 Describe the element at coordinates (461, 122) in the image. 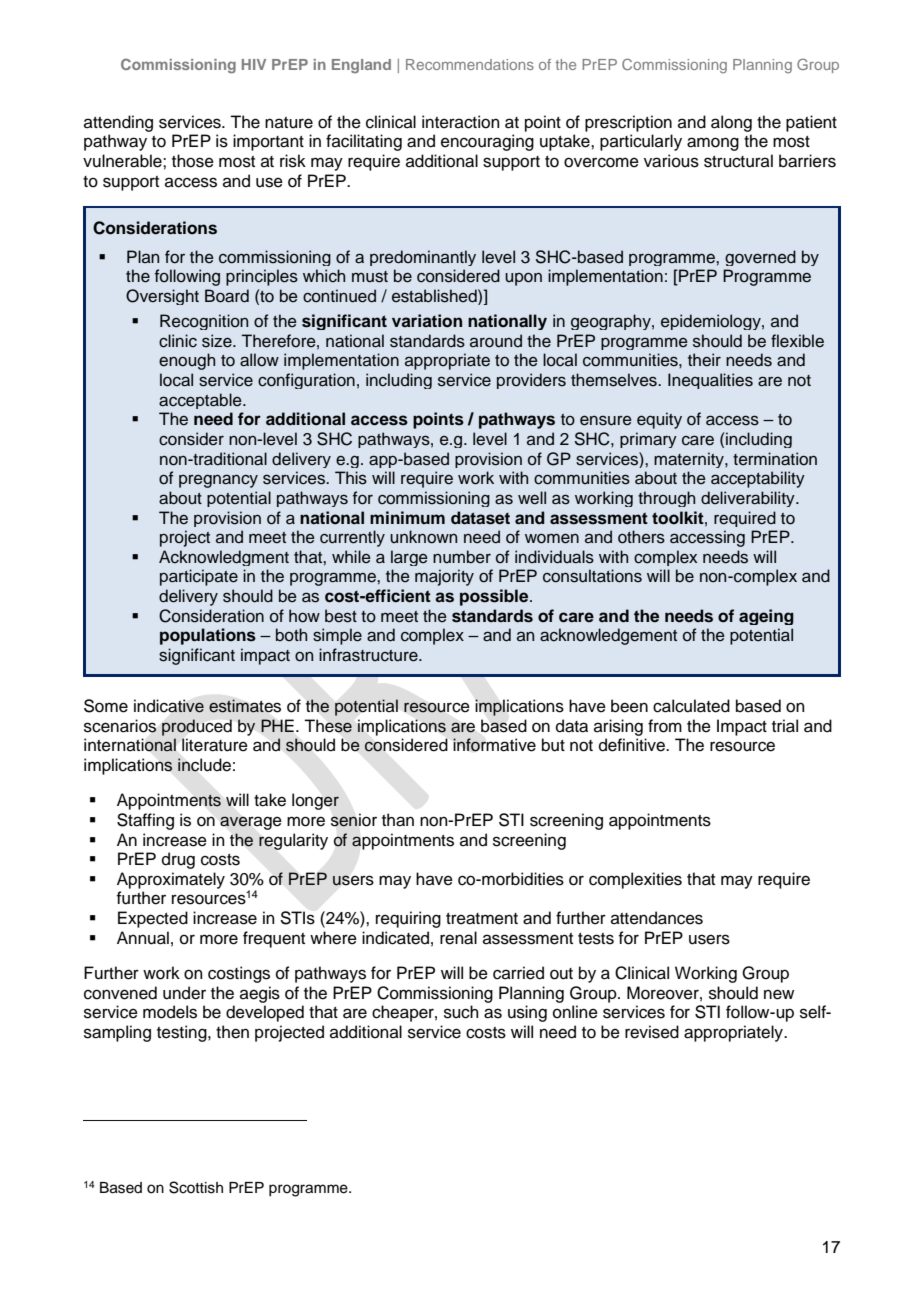

I see `interaction` at that location.
